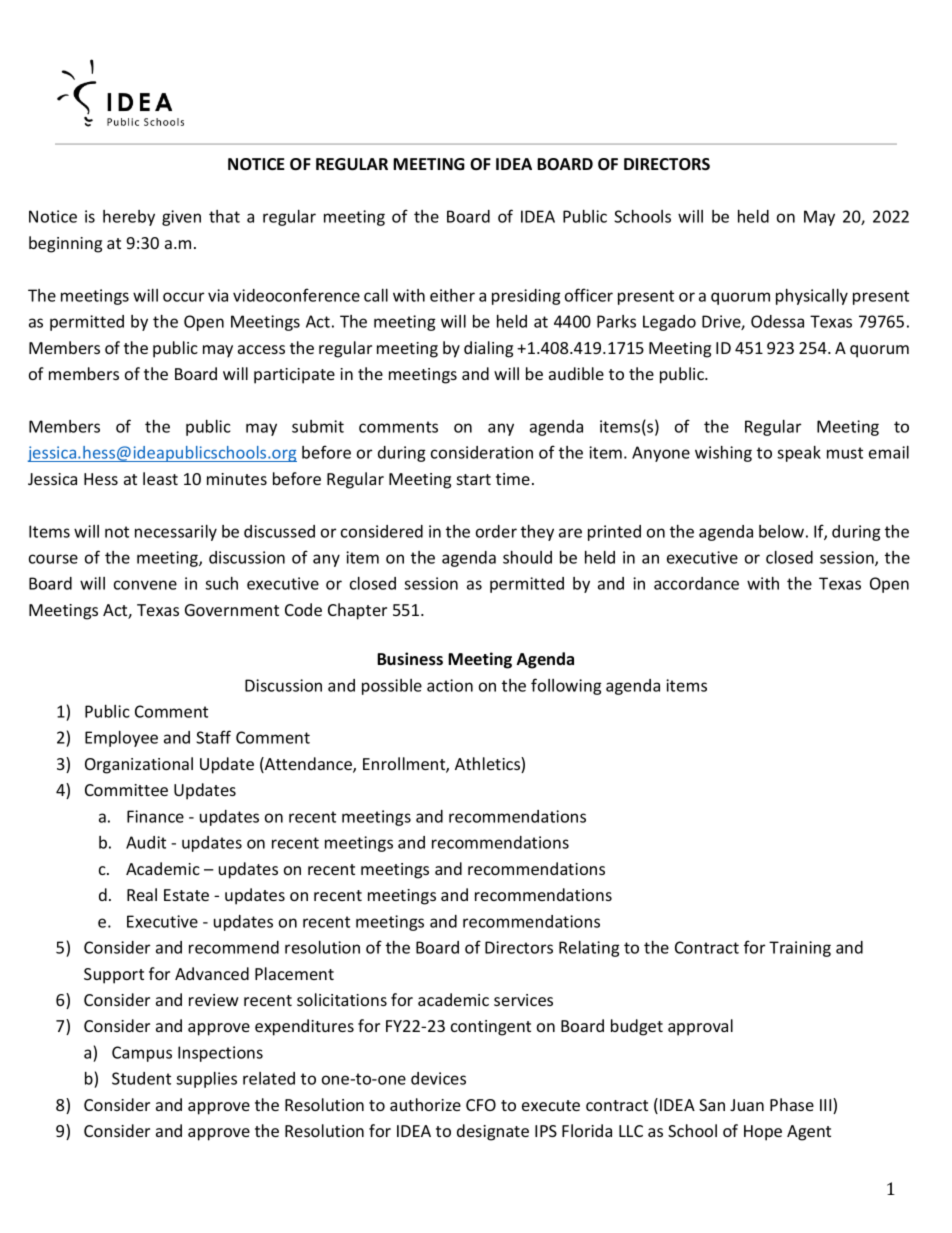  I want to click on accordance, so click(696, 583).
